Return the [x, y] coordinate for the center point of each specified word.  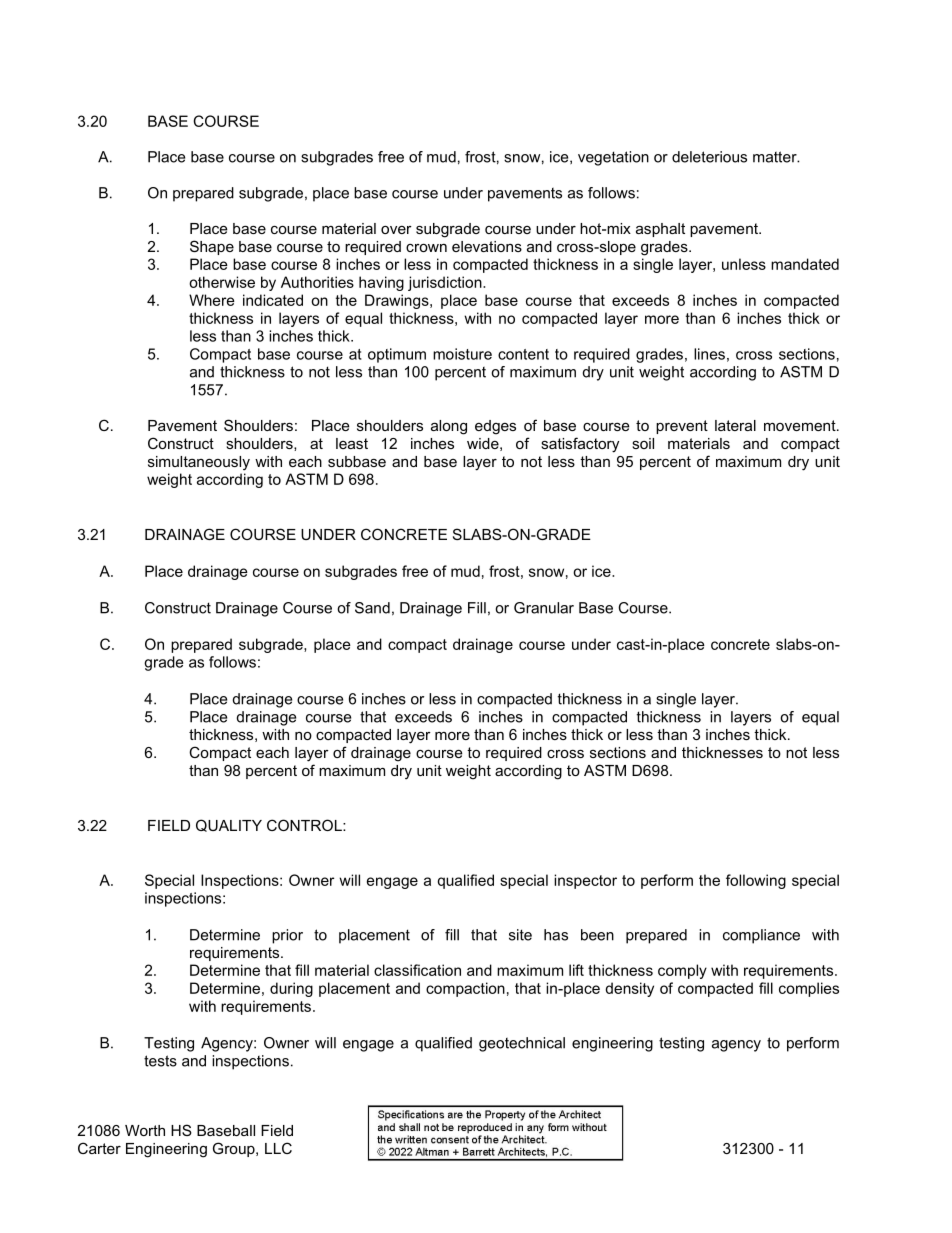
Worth [145, 1130]
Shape [212, 247]
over [396, 230]
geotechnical [522, 1044]
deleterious [709, 157]
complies [809, 989]
